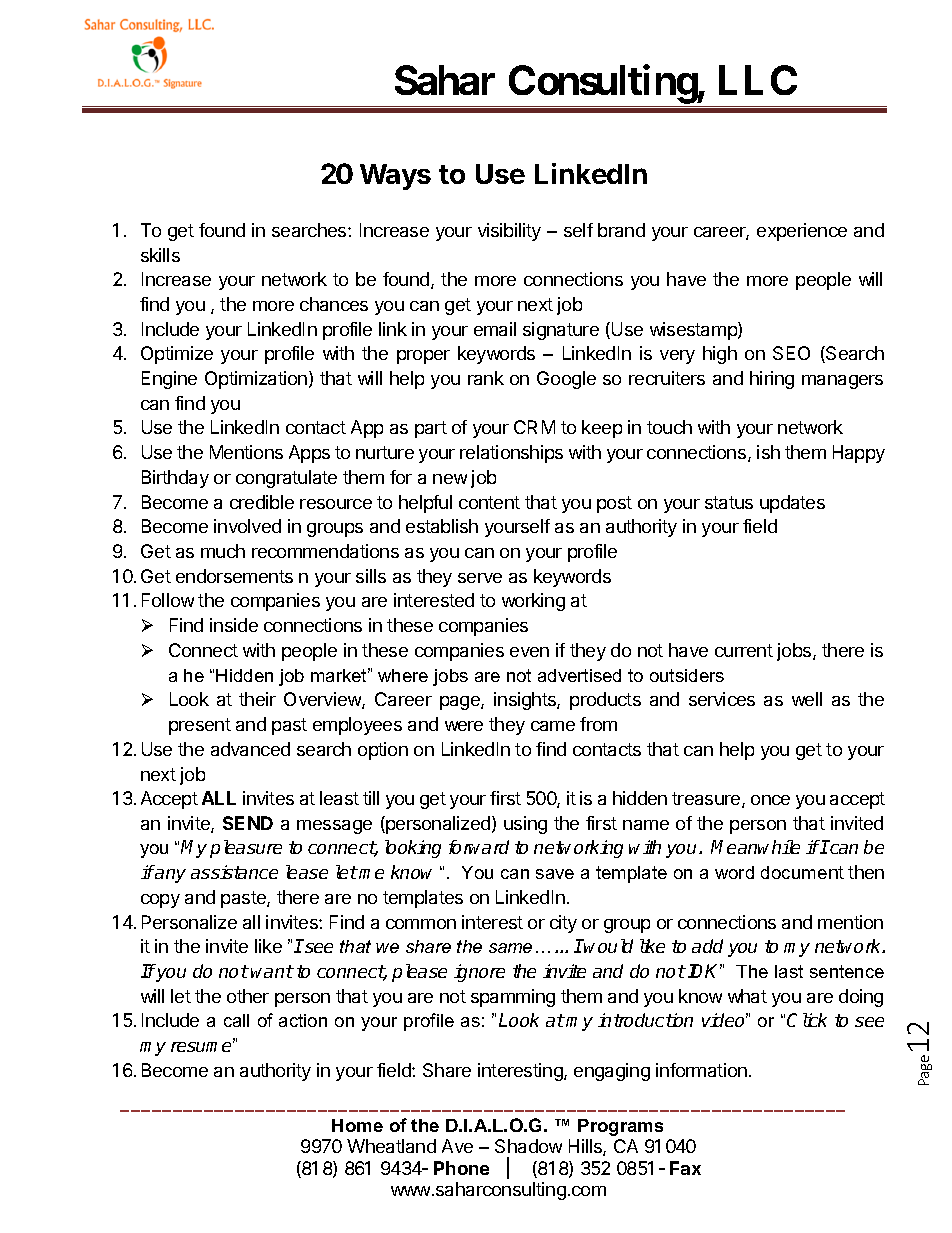 The height and width of the screenshot is (1233, 952). Describe the element at coordinates (525, 825) in the screenshot. I see `using` at that location.
